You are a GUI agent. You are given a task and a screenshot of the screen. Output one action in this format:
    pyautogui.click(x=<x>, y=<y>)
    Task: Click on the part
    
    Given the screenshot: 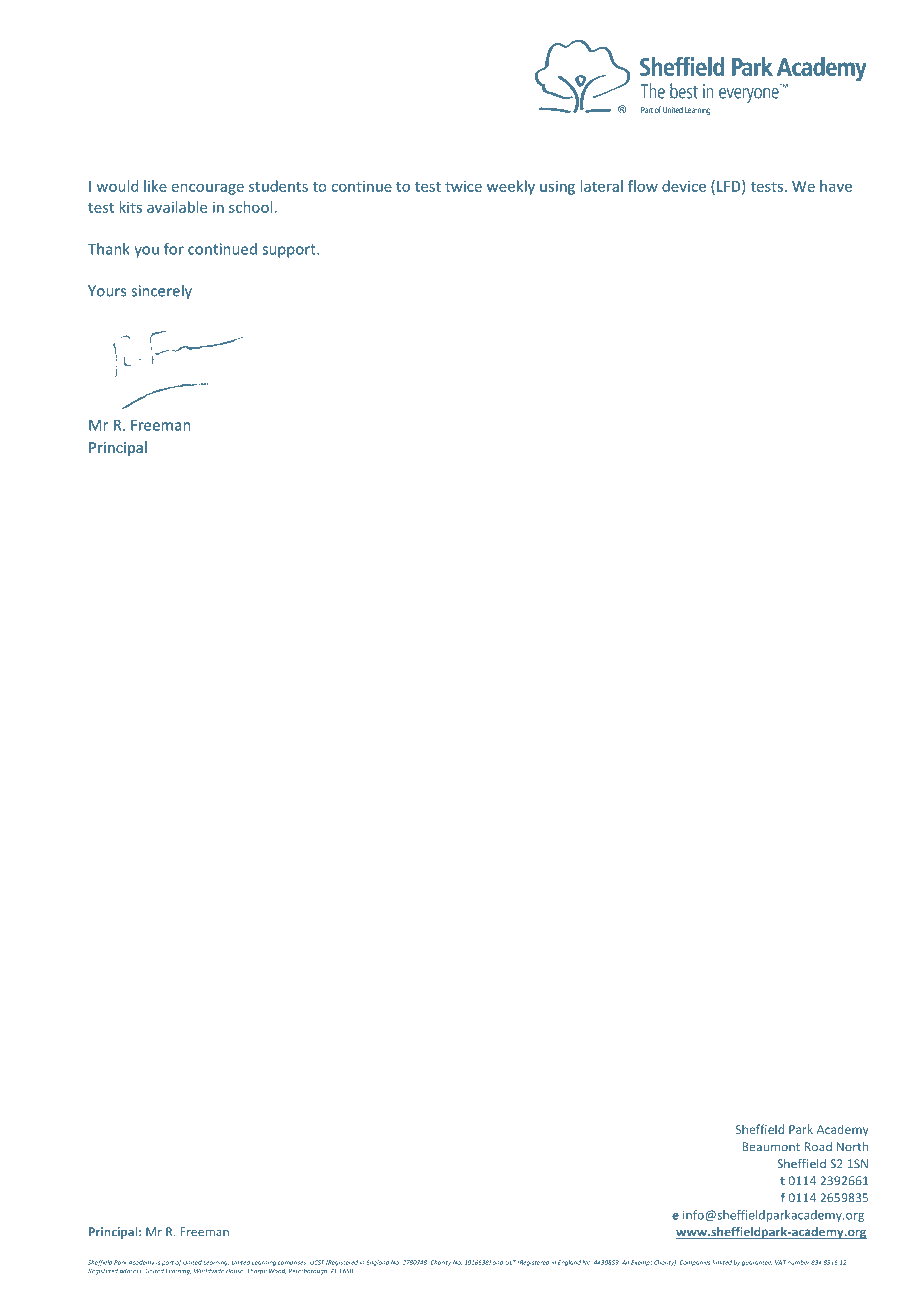 What is the action you would take?
    pyautogui.click(x=168, y=1263)
